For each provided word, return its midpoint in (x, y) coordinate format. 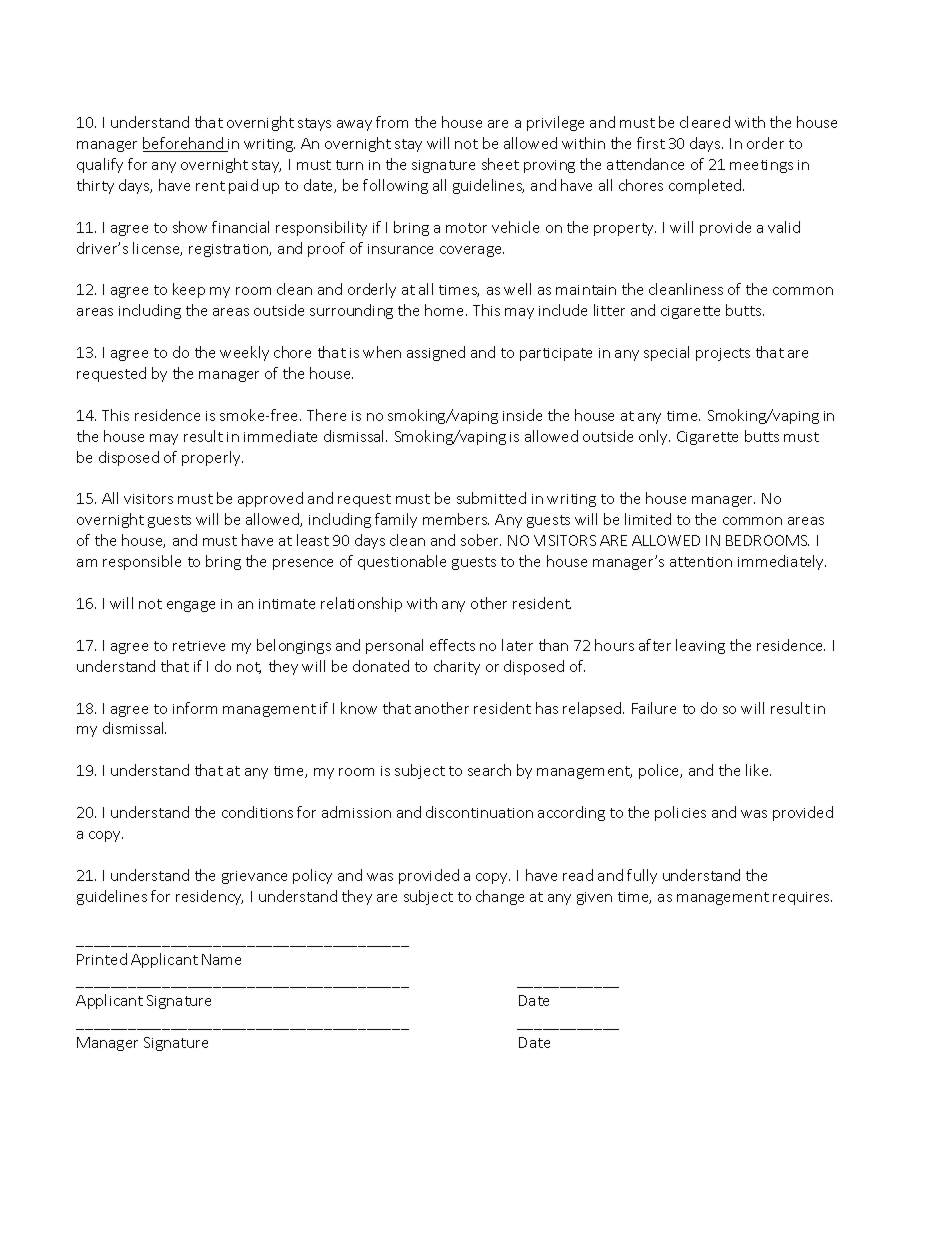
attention (701, 562)
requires (802, 898)
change (500, 897)
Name (221, 959)
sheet (500, 164)
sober (481, 540)
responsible (142, 562)
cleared (705, 122)
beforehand (184, 144)
